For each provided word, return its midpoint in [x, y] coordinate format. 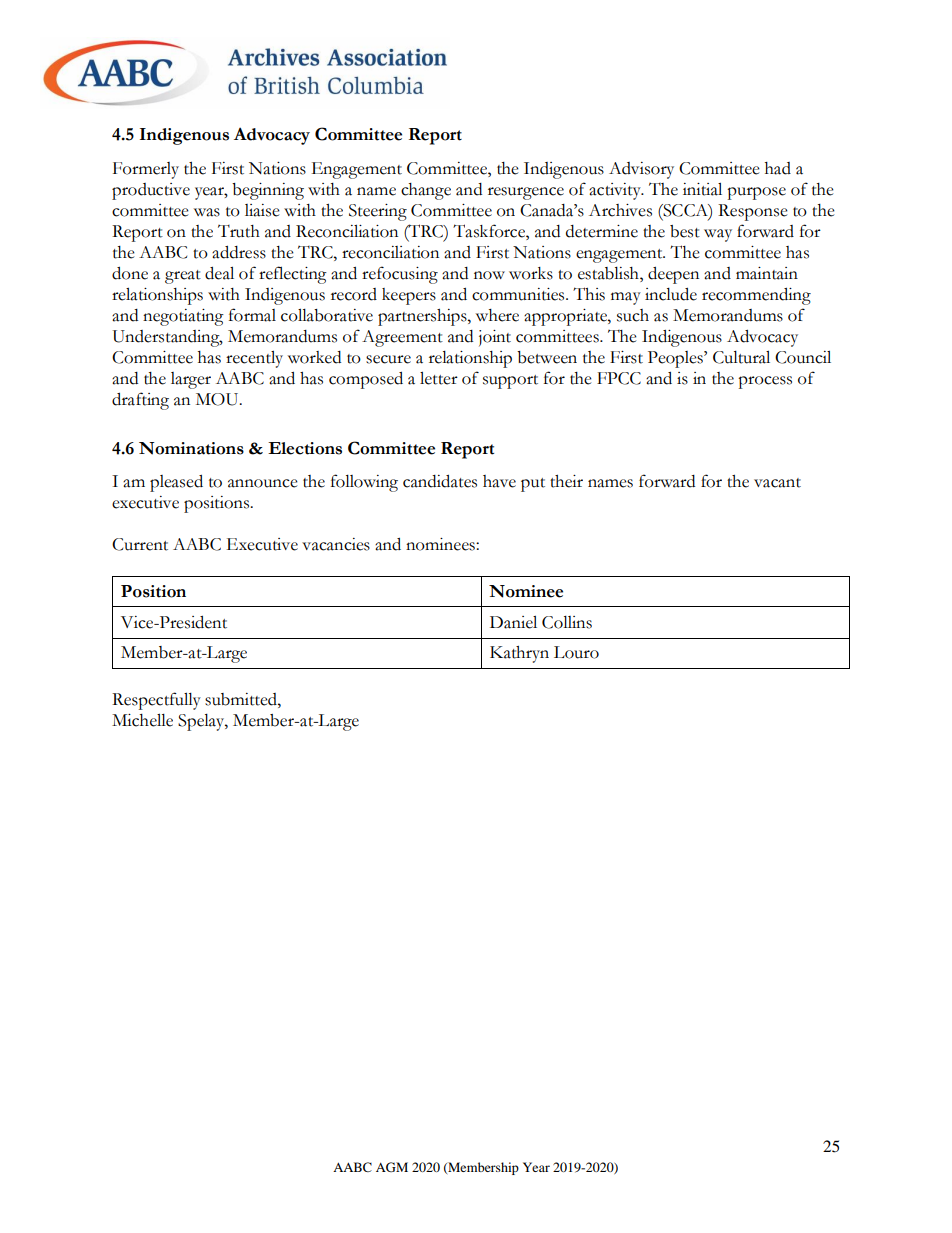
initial [702, 189]
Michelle [142, 720]
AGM [392, 1167]
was [207, 212]
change [426, 191]
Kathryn [519, 654]
